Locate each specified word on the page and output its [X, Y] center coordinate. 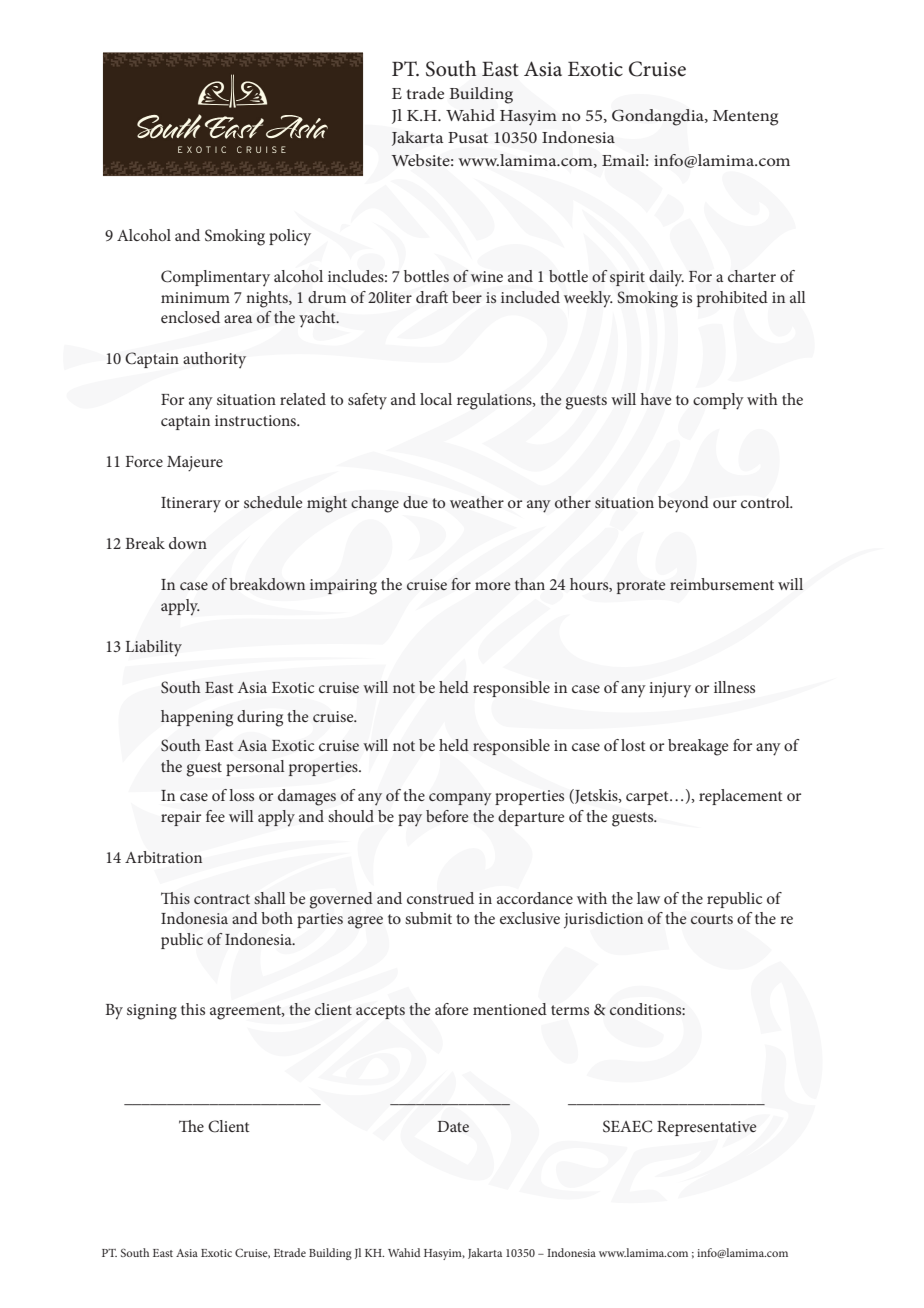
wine [487, 276]
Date [453, 1126]
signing [152, 1012]
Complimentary [215, 278]
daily [666, 278]
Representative [707, 1128]
